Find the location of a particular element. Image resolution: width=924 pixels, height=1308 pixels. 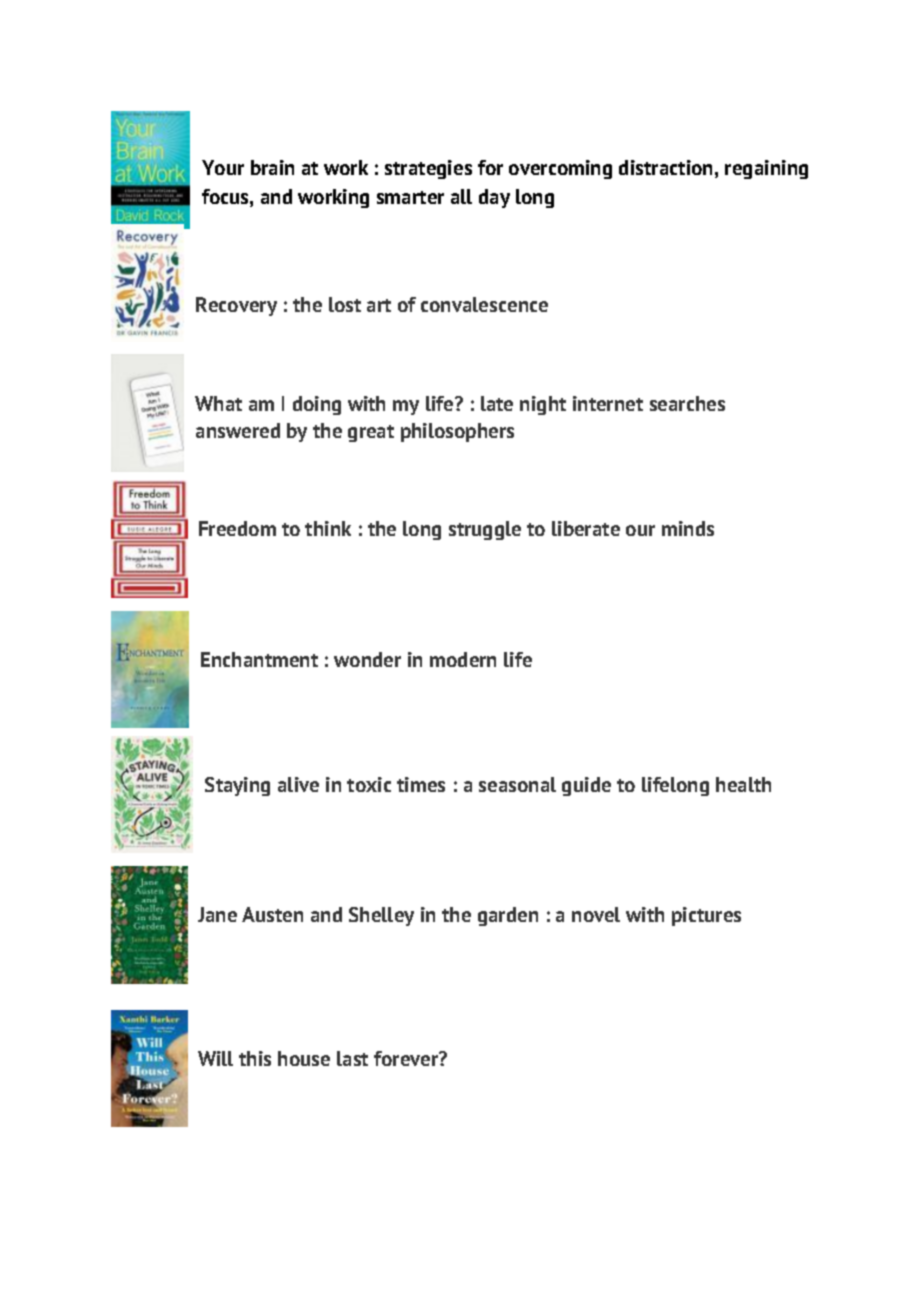

house is located at coordinates (304, 1058).
